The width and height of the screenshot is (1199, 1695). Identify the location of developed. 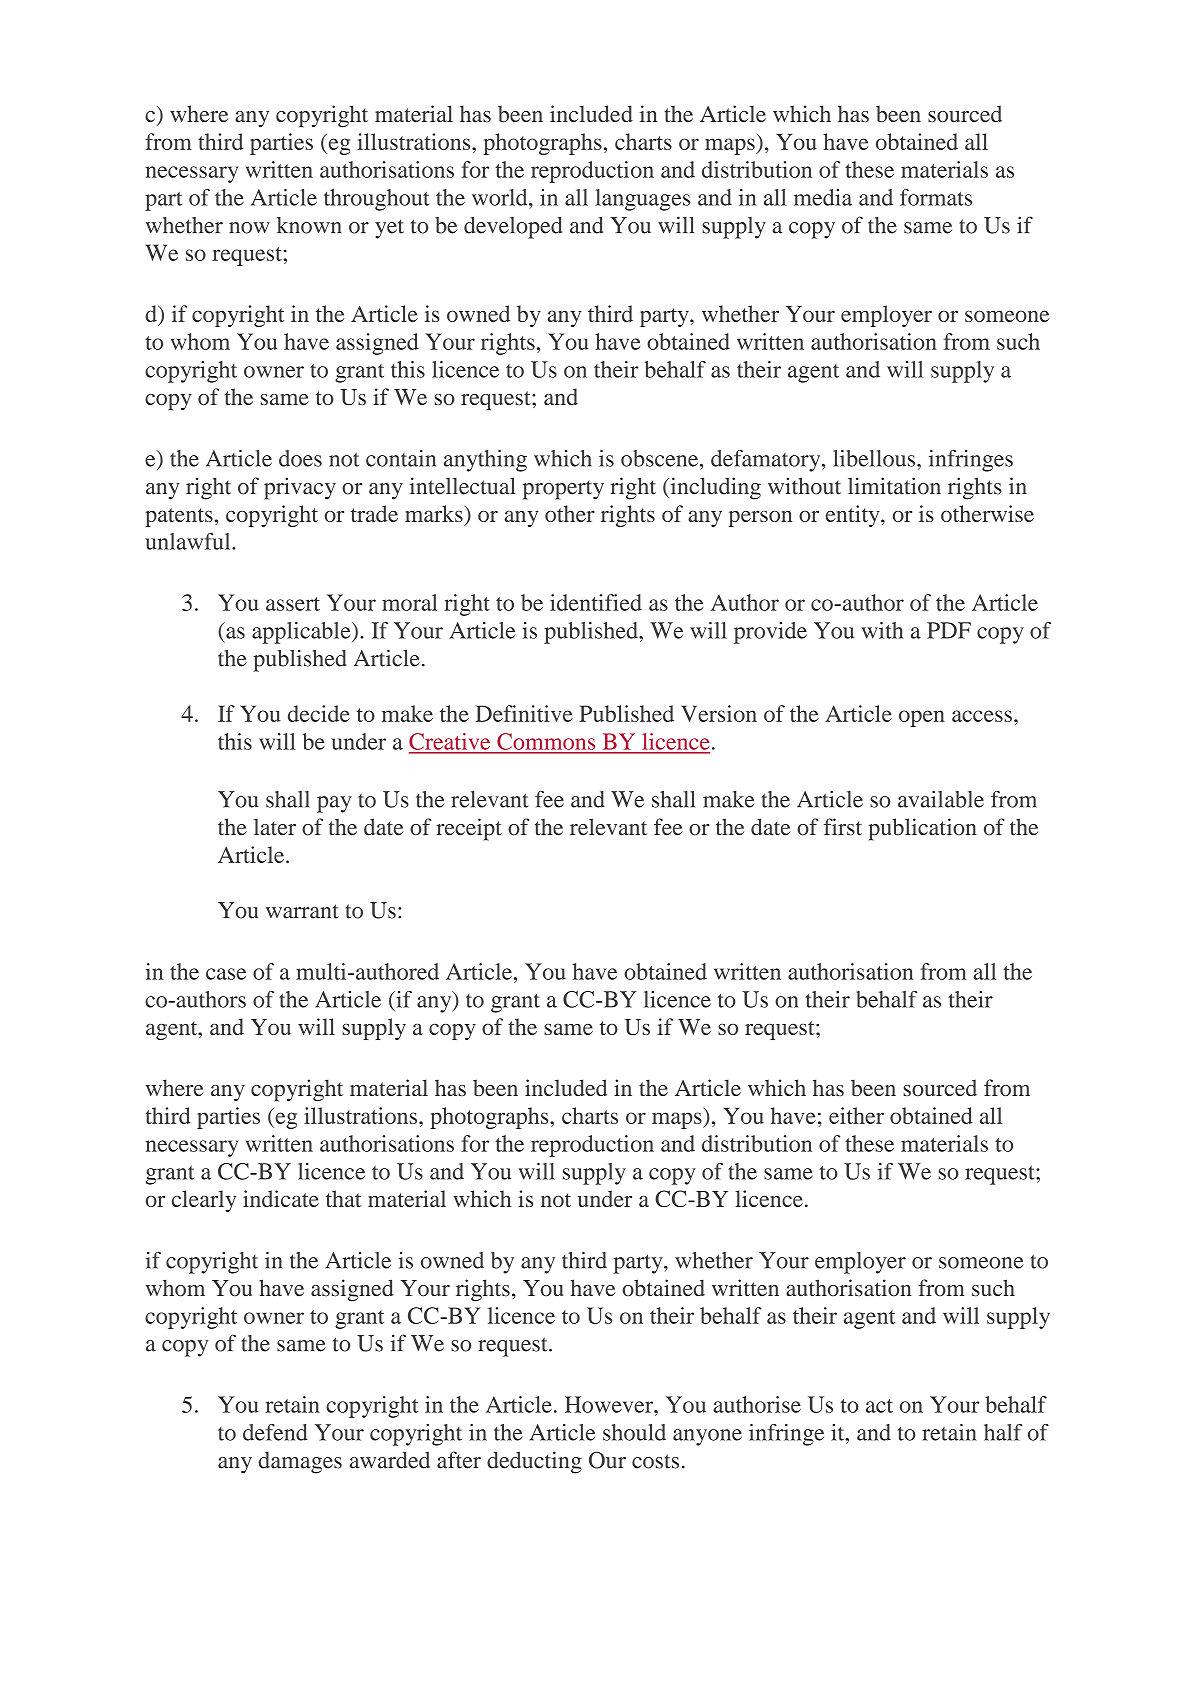
(513, 228).
